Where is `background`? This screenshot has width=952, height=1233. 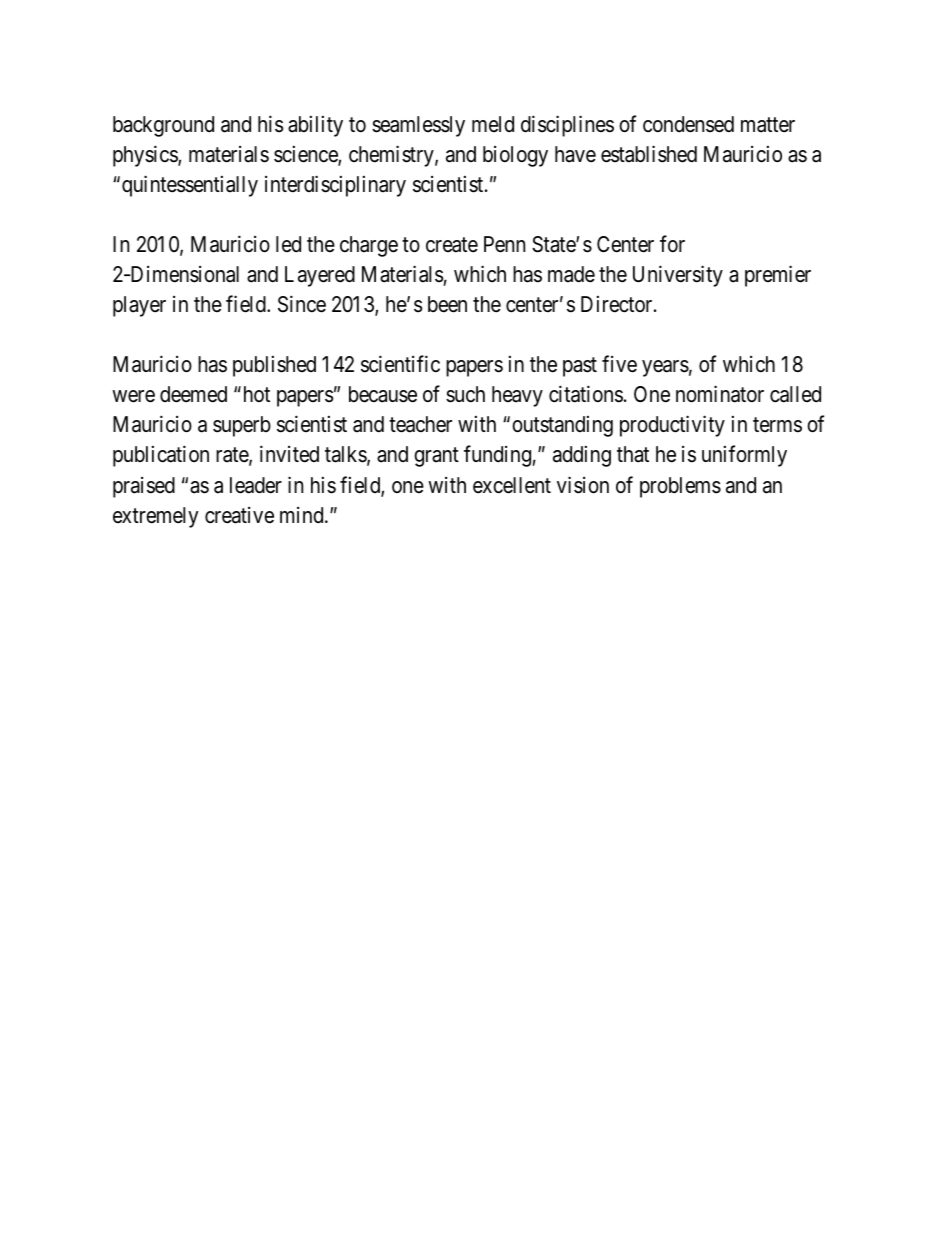 background is located at coordinates (163, 126).
